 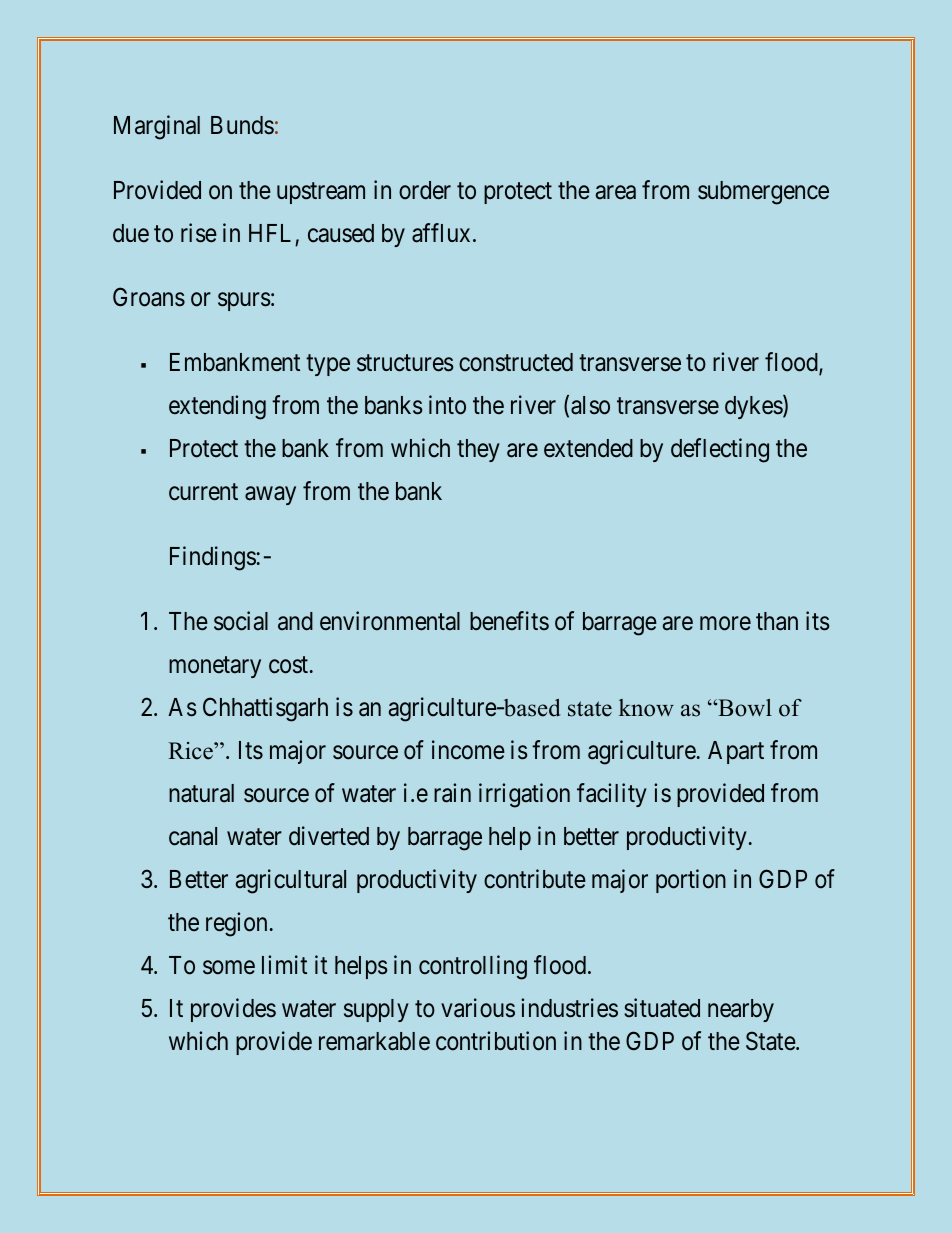 What do you see at coordinates (425, 190) in the screenshot?
I see `order` at bounding box center [425, 190].
